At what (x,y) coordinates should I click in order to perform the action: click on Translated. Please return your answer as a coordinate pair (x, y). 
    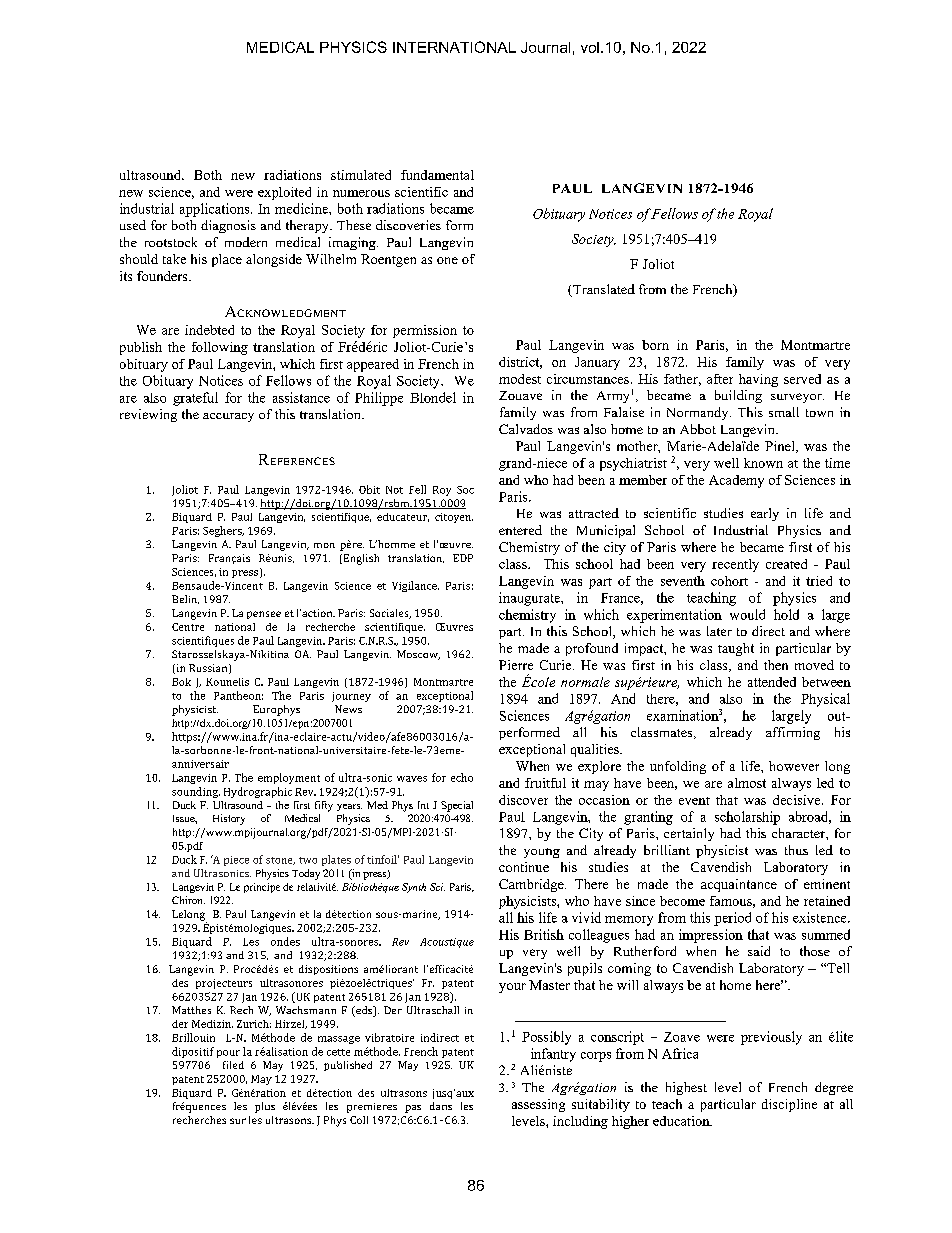
    Looking at the image, I should click on (603, 290).
